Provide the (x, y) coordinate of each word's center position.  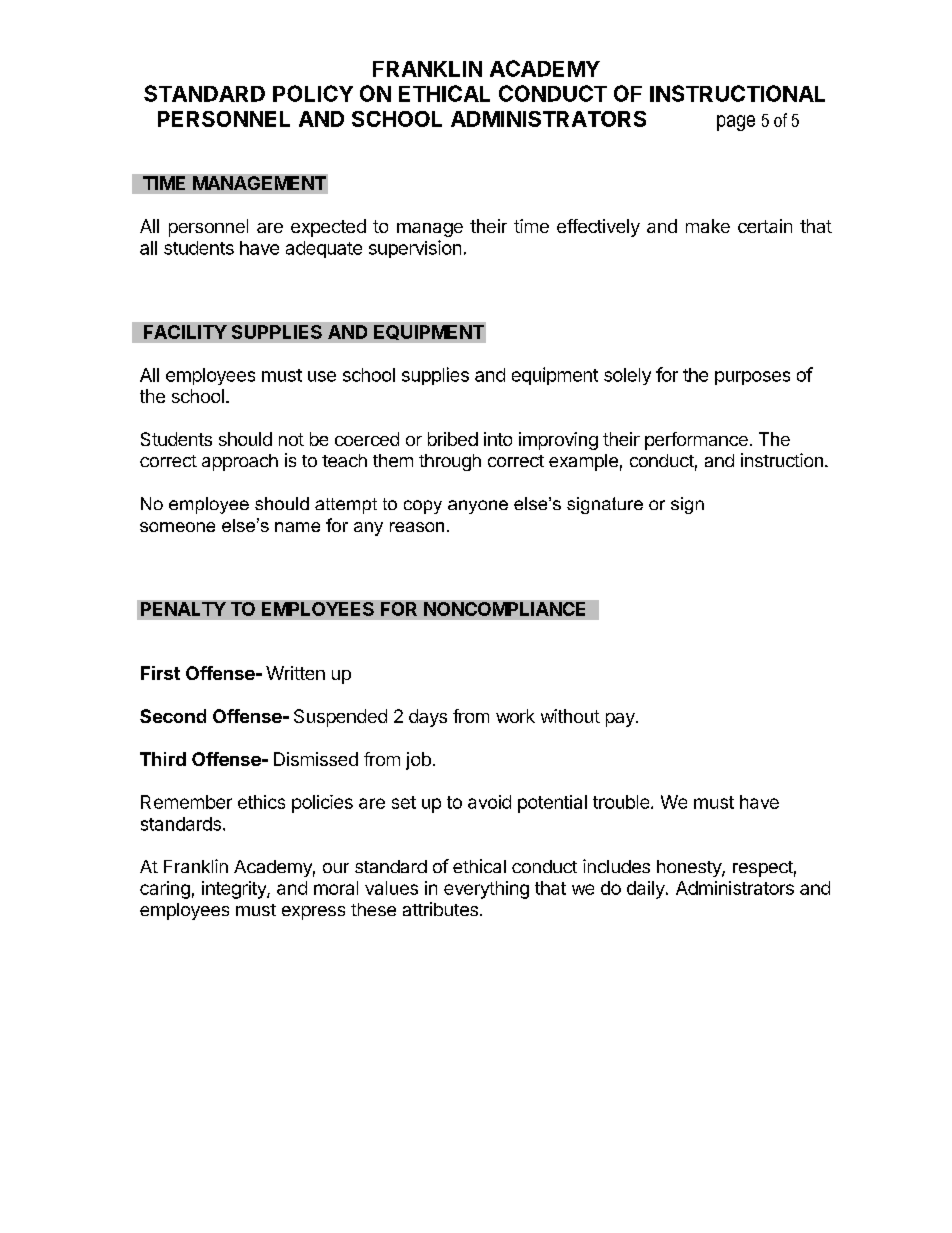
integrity (235, 890)
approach (240, 462)
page (736, 123)
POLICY (313, 93)
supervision (415, 249)
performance (696, 441)
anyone (478, 507)
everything (486, 890)
